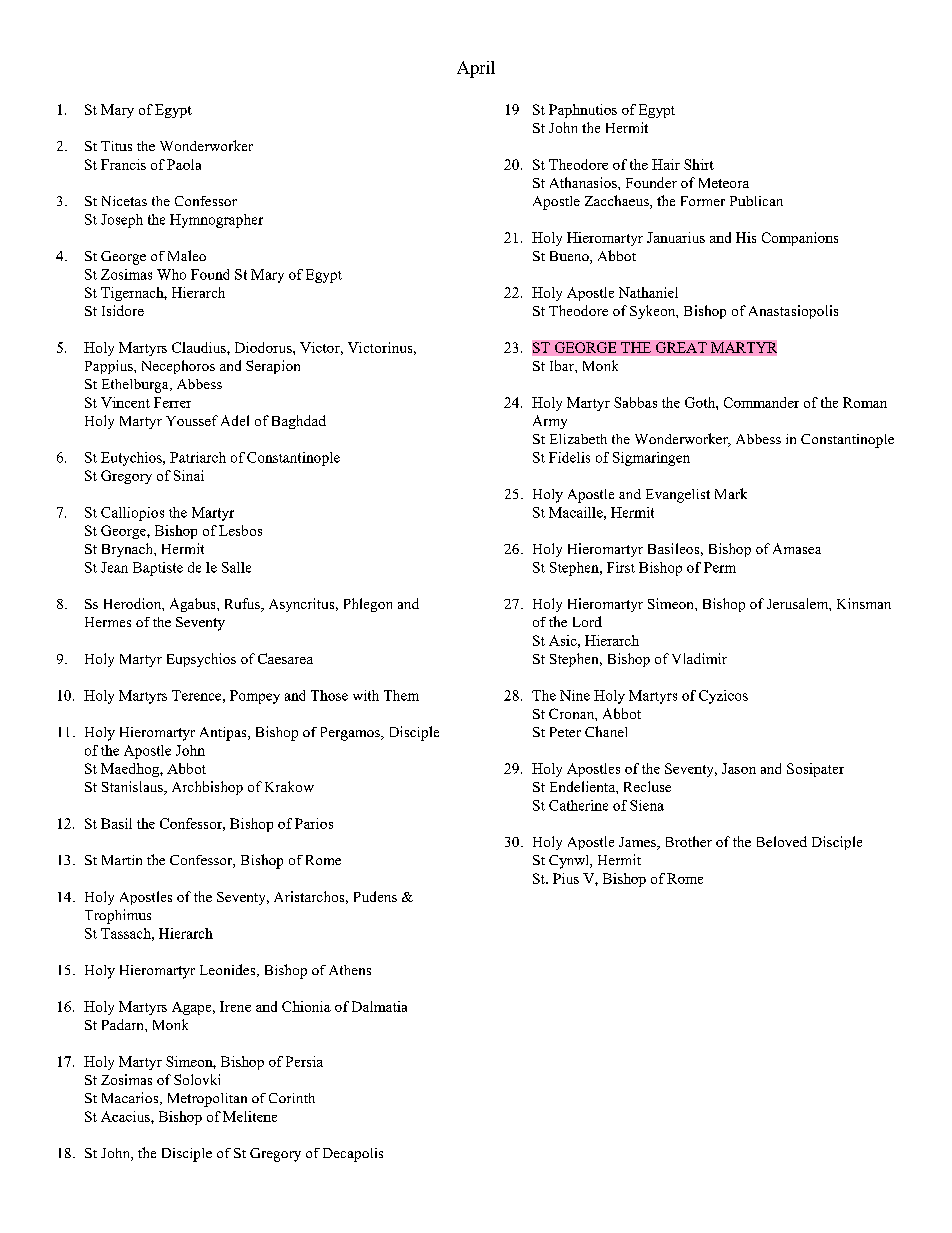  What do you see at coordinates (207, 1100) in the screenshot?
I see `Metropolitan` at bounding box center [207, 1100].
